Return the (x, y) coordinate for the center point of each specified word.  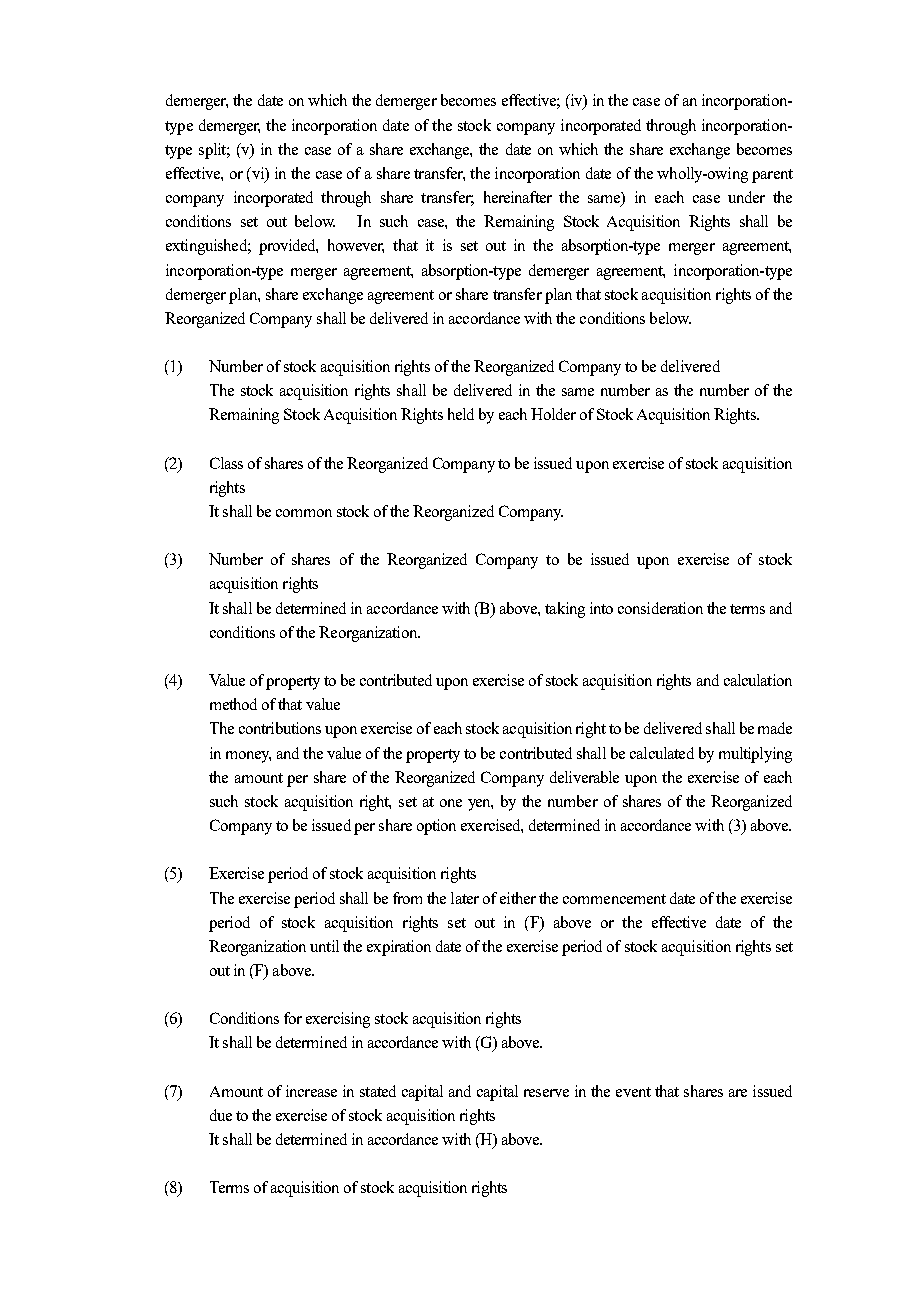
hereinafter (518, 197)
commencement (614, 899)
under (746, 197)
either (518, 898)
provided (288, 247)
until (324, 946)
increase (311, 1091)
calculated (662, 753)
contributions (280, 728)
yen (480, 805)
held (461, 414)
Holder (553, 414)
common (304, 513)
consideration (660, 608)
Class (226, 463)
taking (565, 610)
